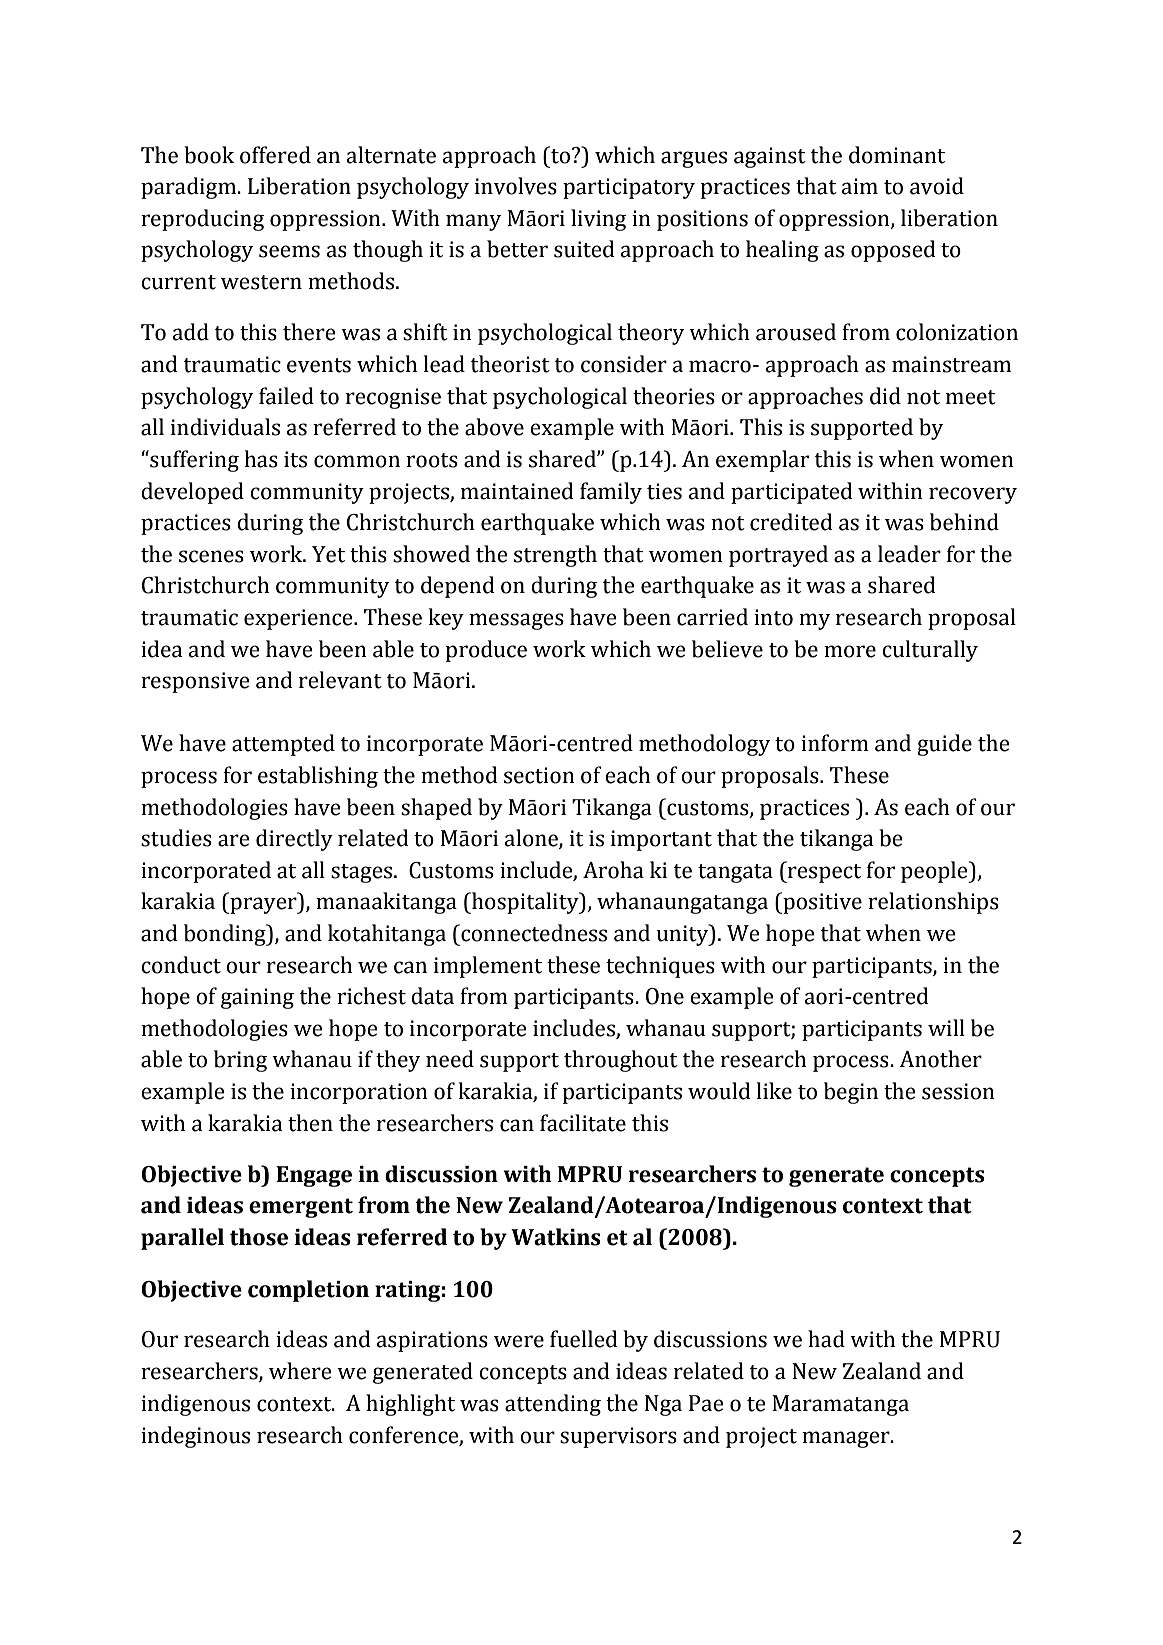 The image size is (1163, 1645). Describe the element at coordinates (835, 743) in the screenshot. I see `inform` at that location.
